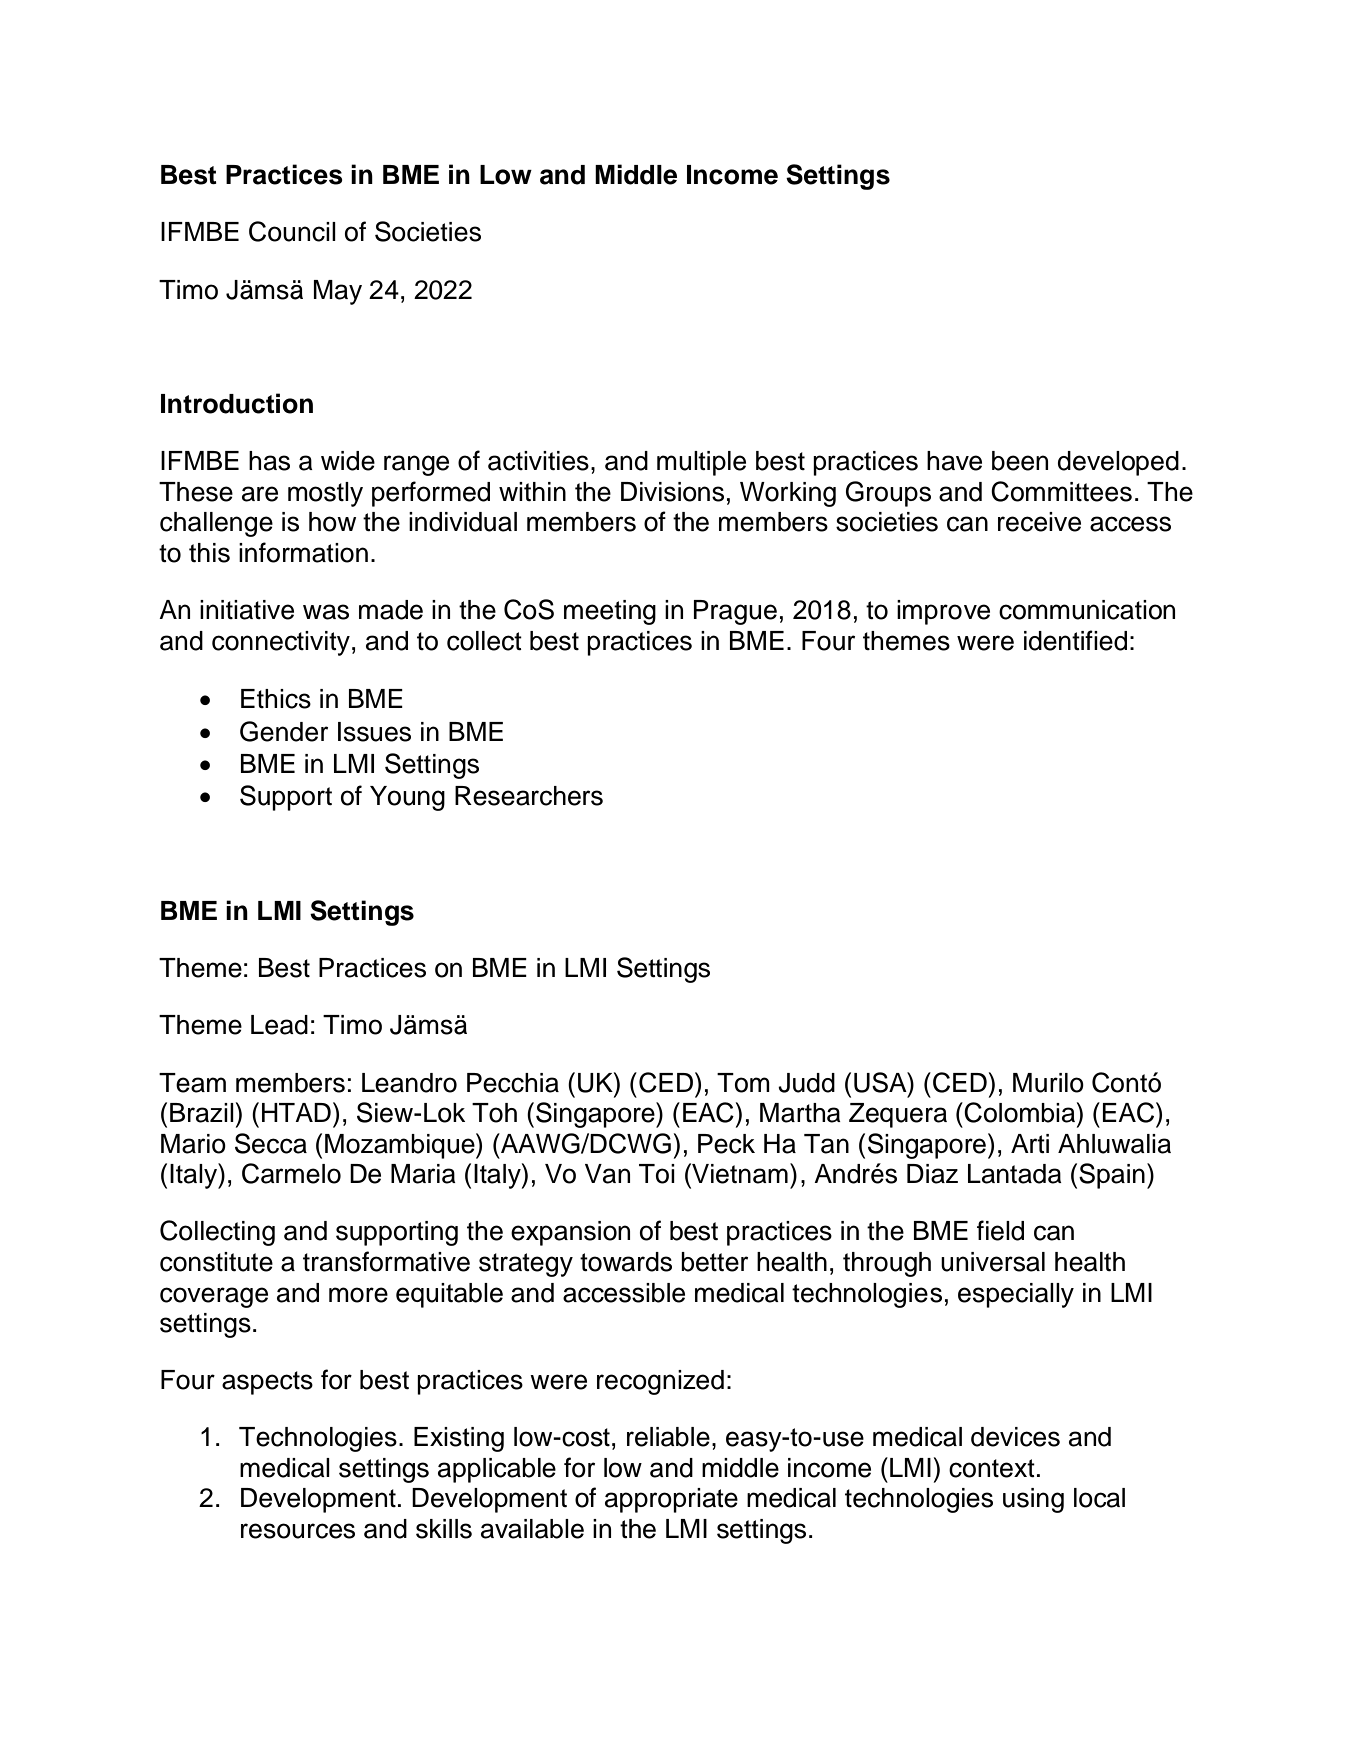 The width and height of the screenshot is (1355, 1754). I want to click on meeting, so click(610, 612).
